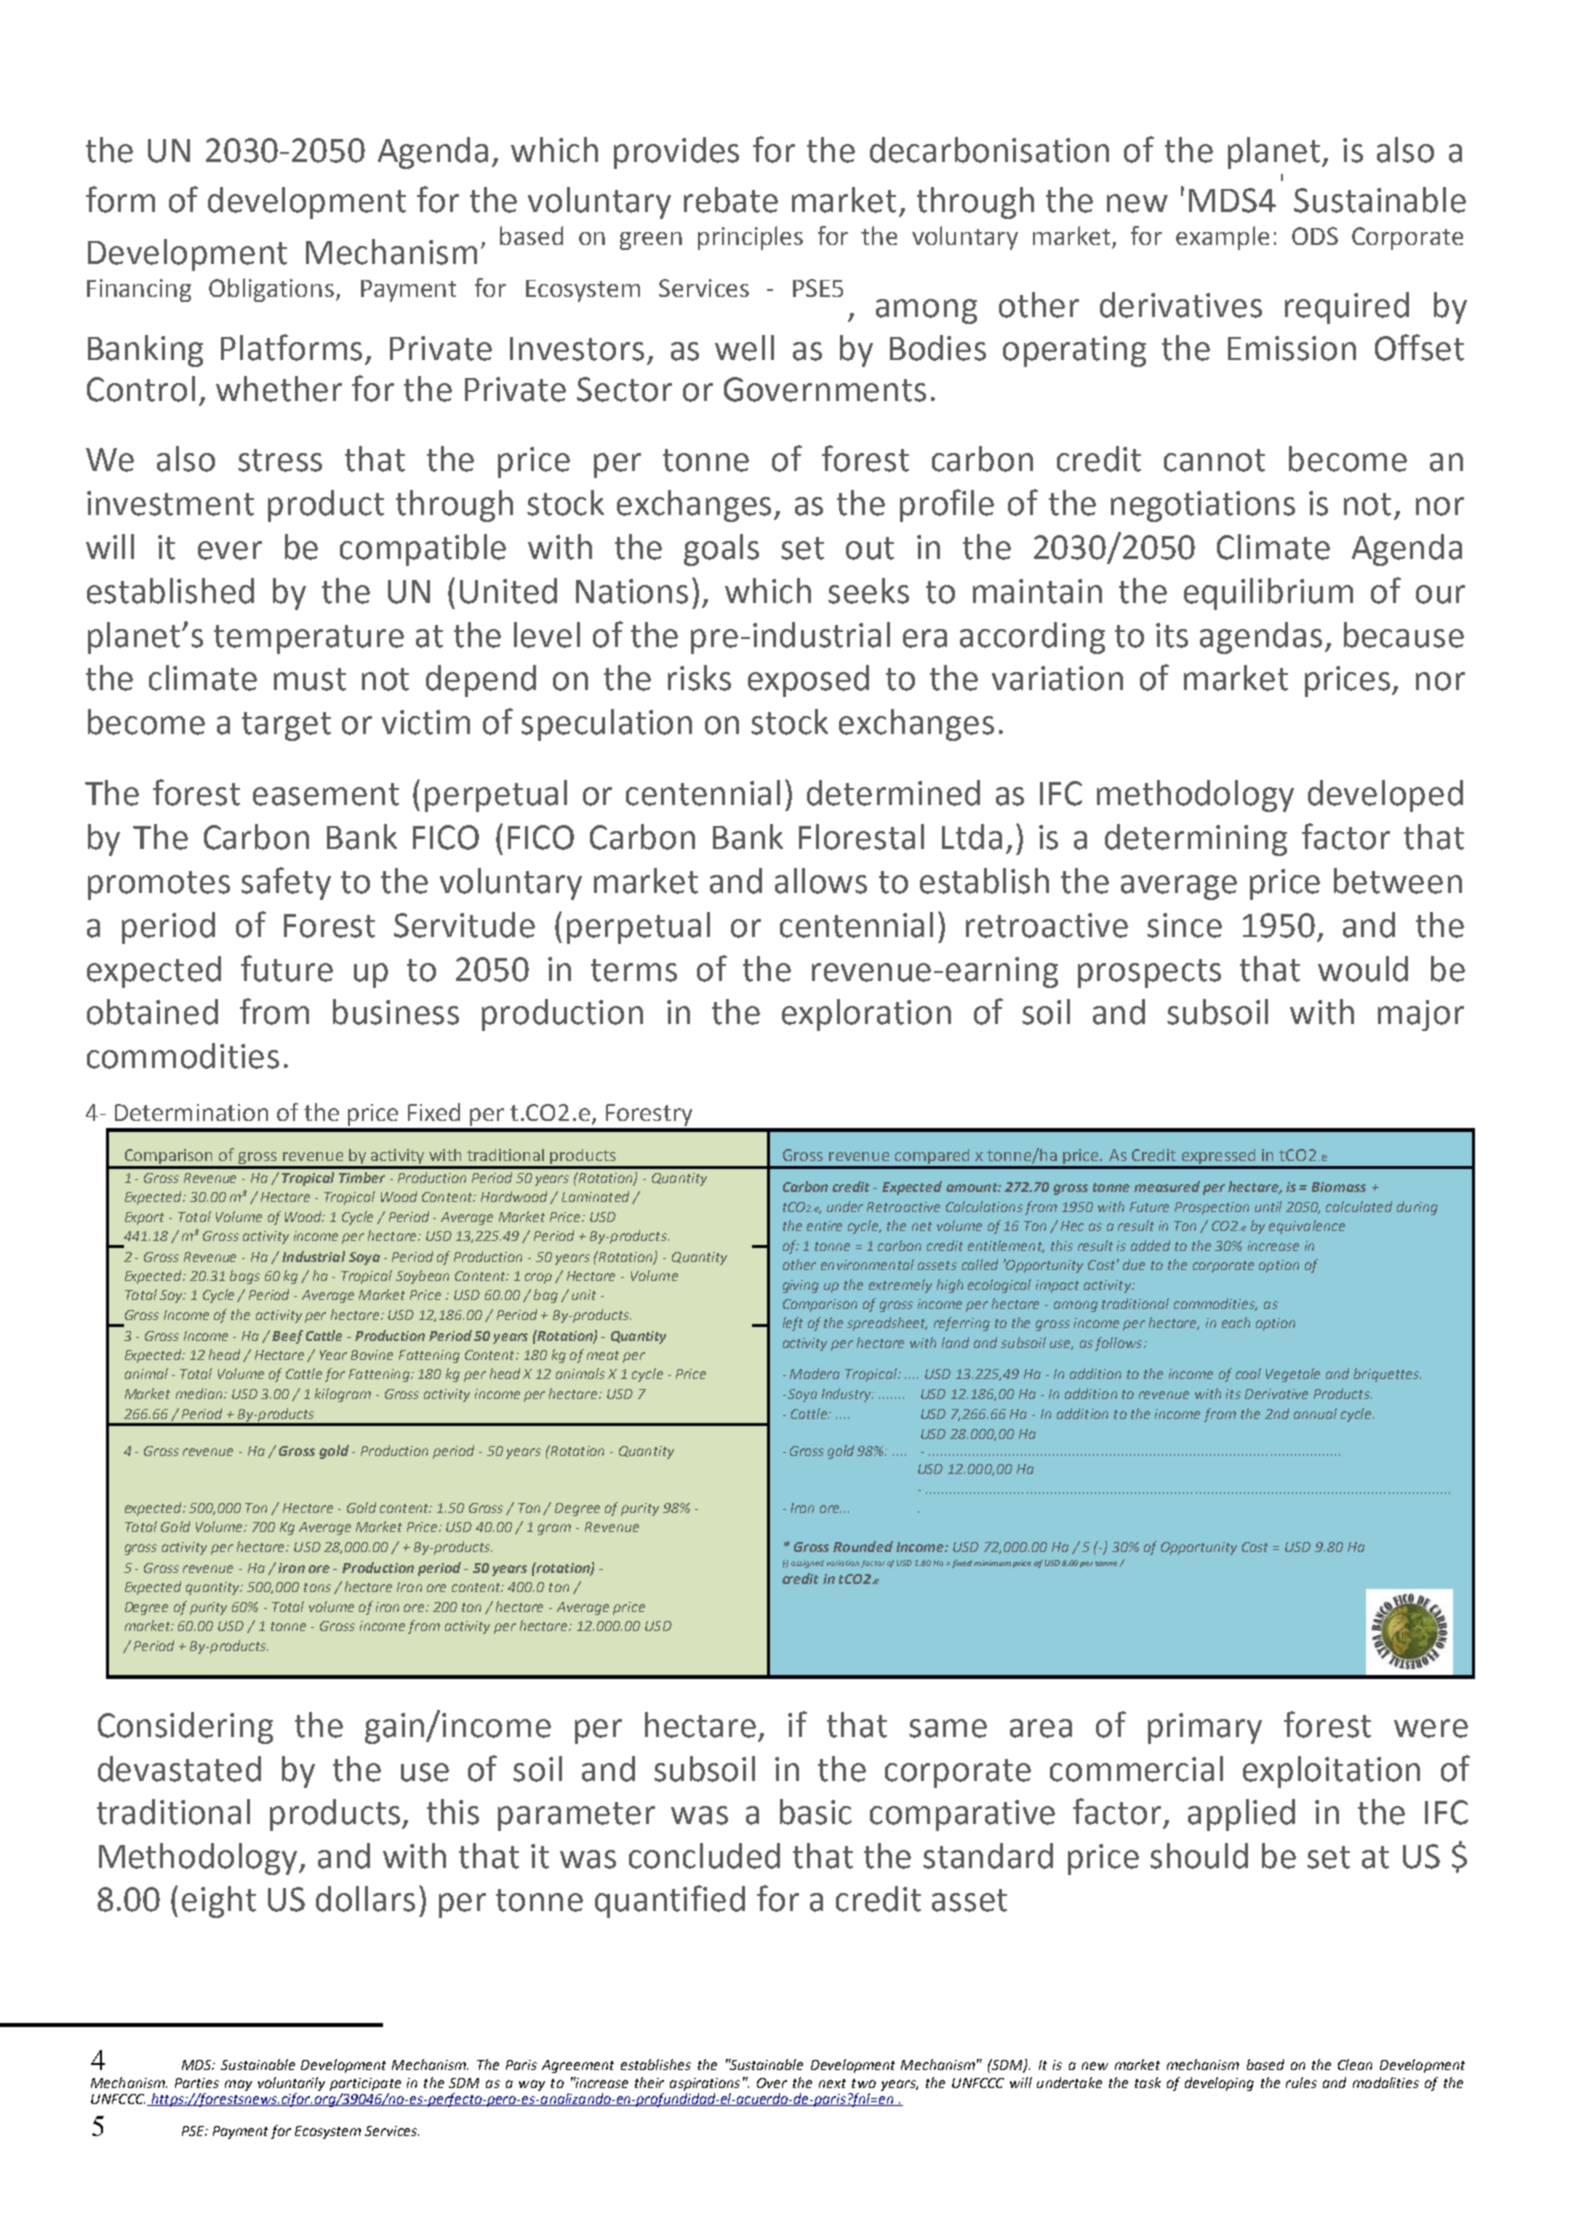  Describe the element at coordinates (1339, 1187) in the screenshot. I see `Biomass` at that location.
